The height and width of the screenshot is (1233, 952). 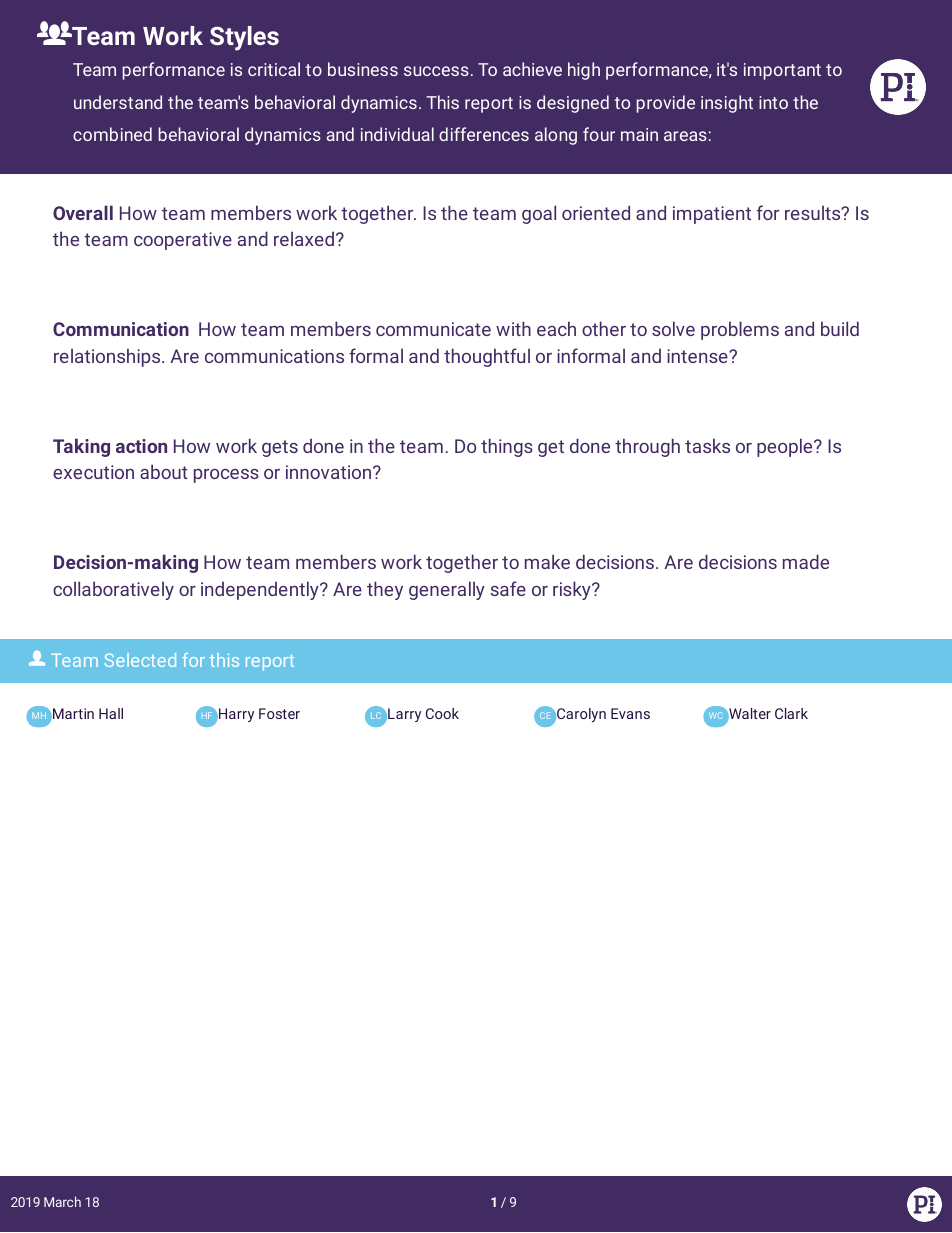 What do you see at coordinates (140, 660) in the screenshot?
I see `Selected` at bounding box center [140, 660].
